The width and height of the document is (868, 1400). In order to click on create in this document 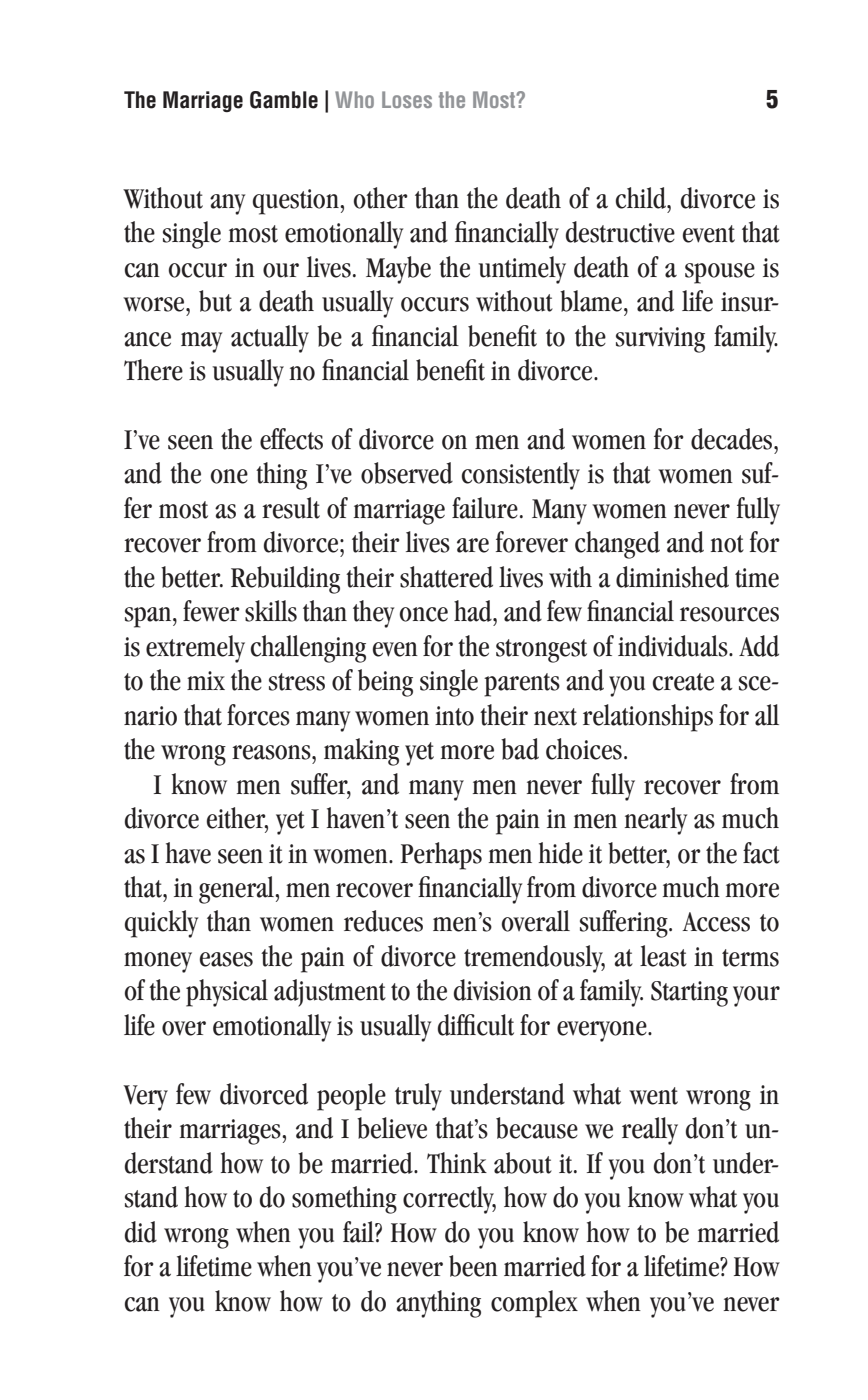, I will do `click(683, 682)`.
